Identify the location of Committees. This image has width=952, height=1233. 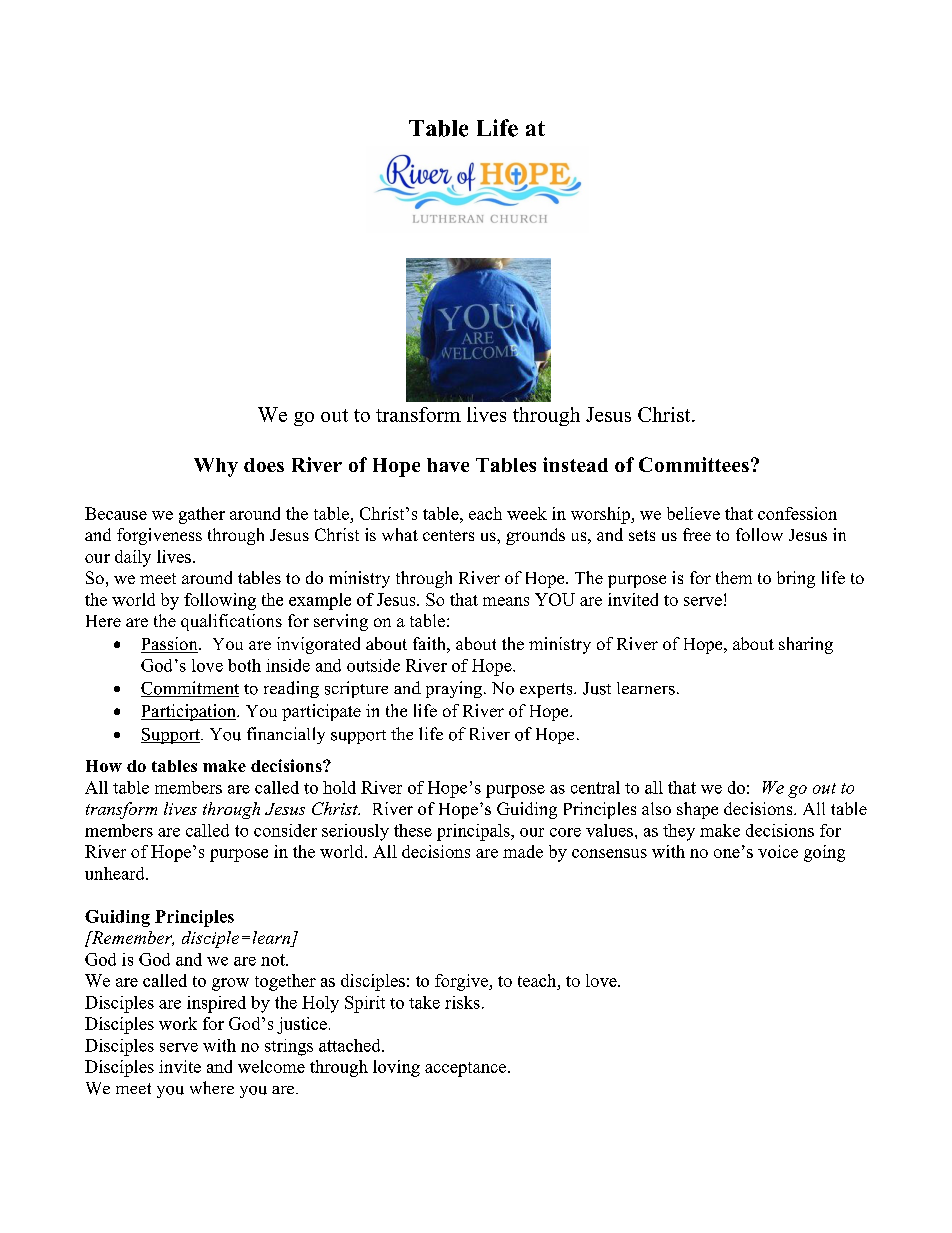
(694, 464).
